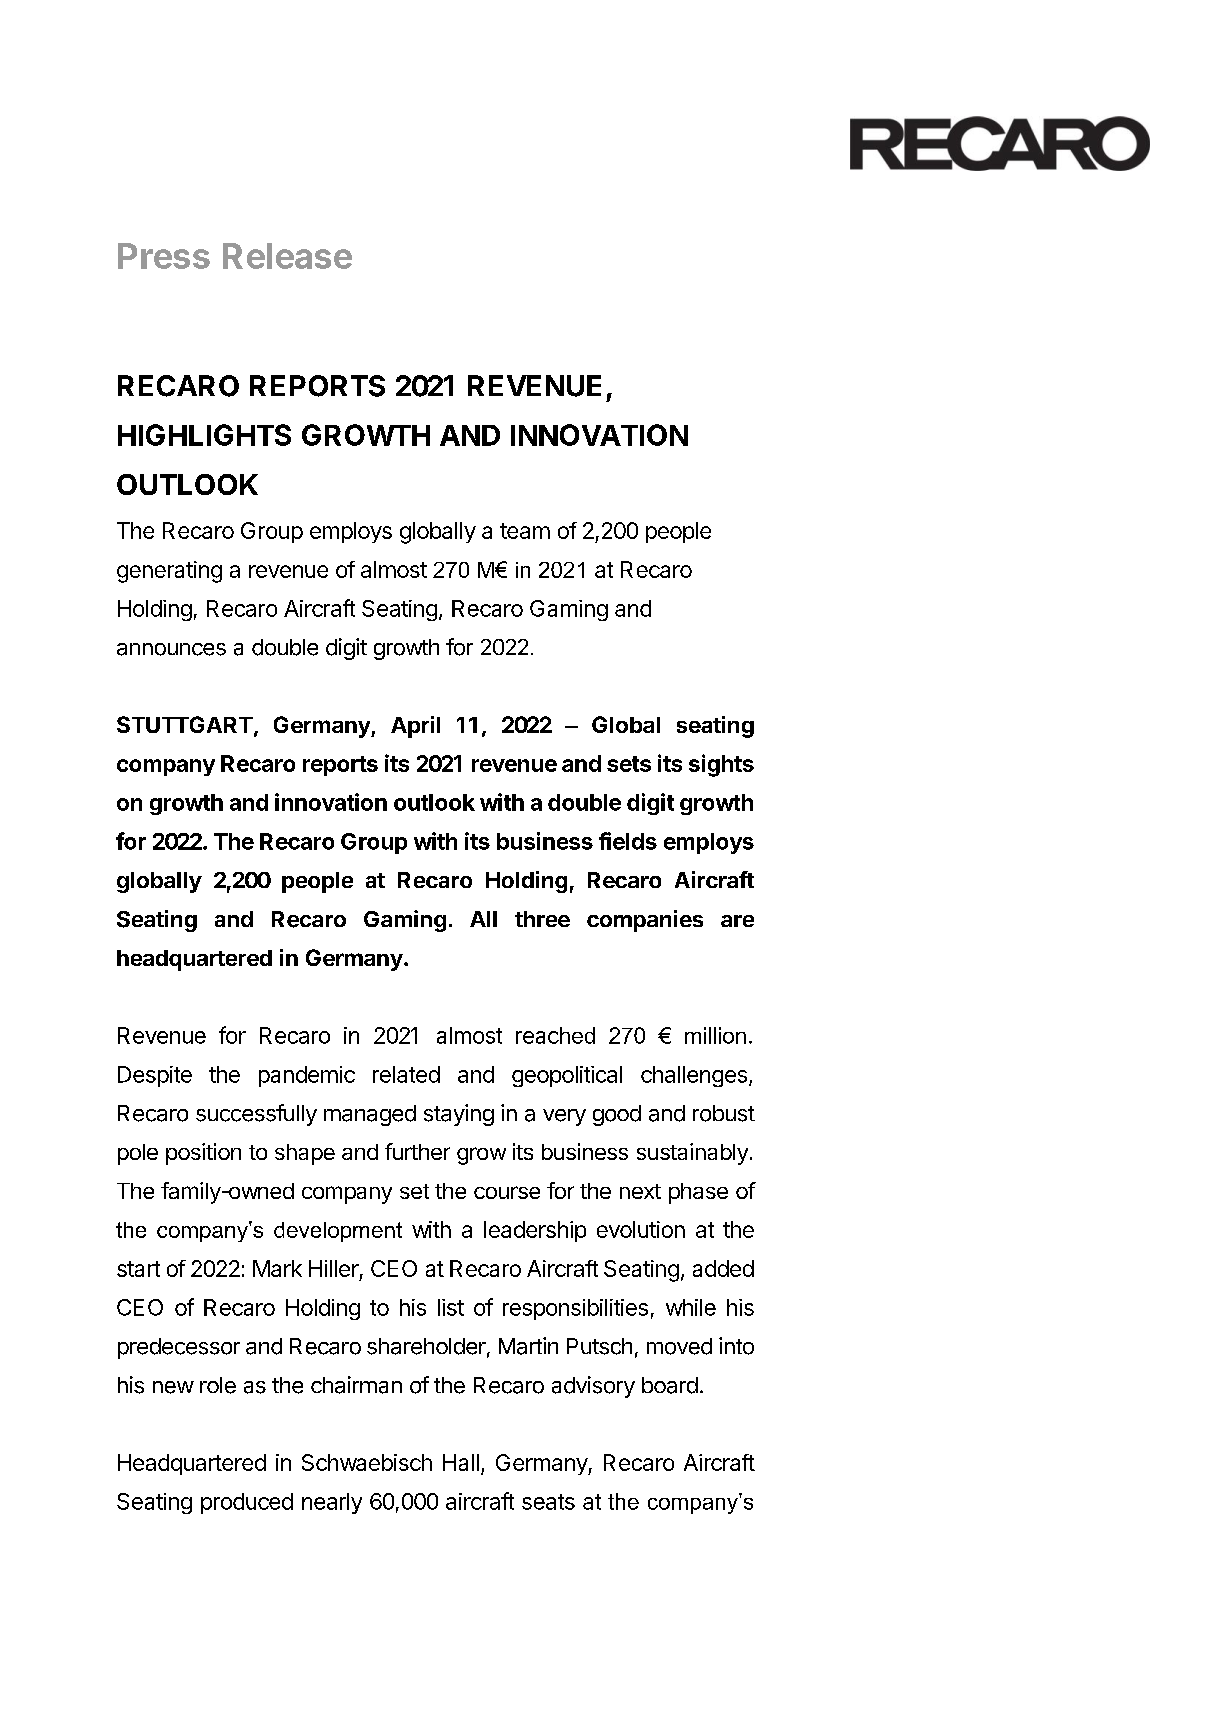 The width and height of the document is (1218, 1723). Describe the element at coordinates (247, 1503) in the document. I see `produced` at that location.
